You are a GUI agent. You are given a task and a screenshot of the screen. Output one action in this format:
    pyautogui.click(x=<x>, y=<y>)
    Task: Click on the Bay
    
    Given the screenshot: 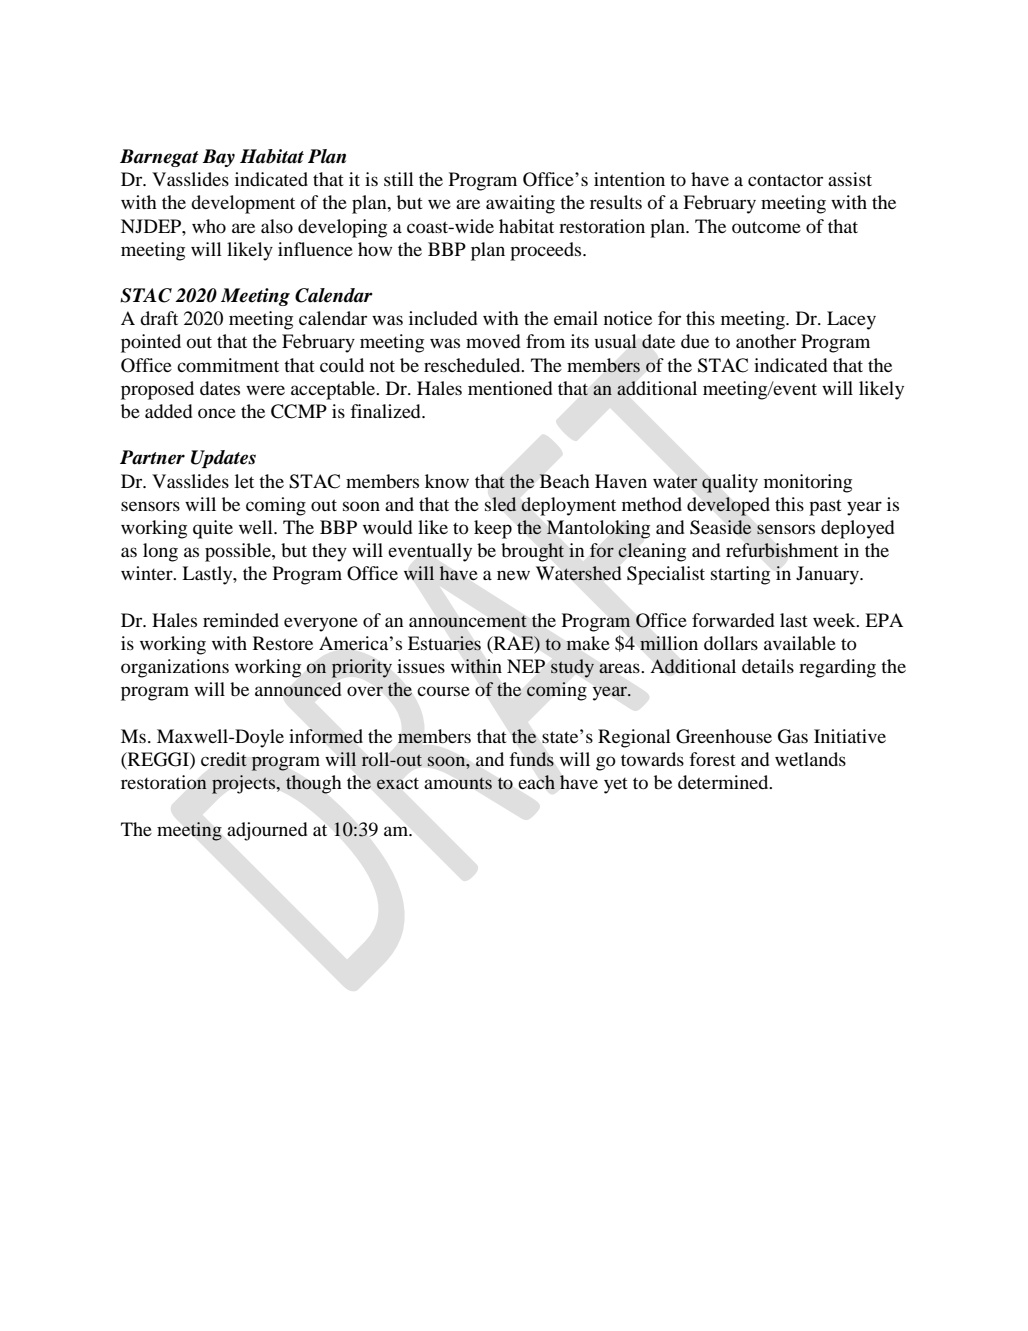 What is the action you would take?
    pyautogui.click(x=218, y=158)
